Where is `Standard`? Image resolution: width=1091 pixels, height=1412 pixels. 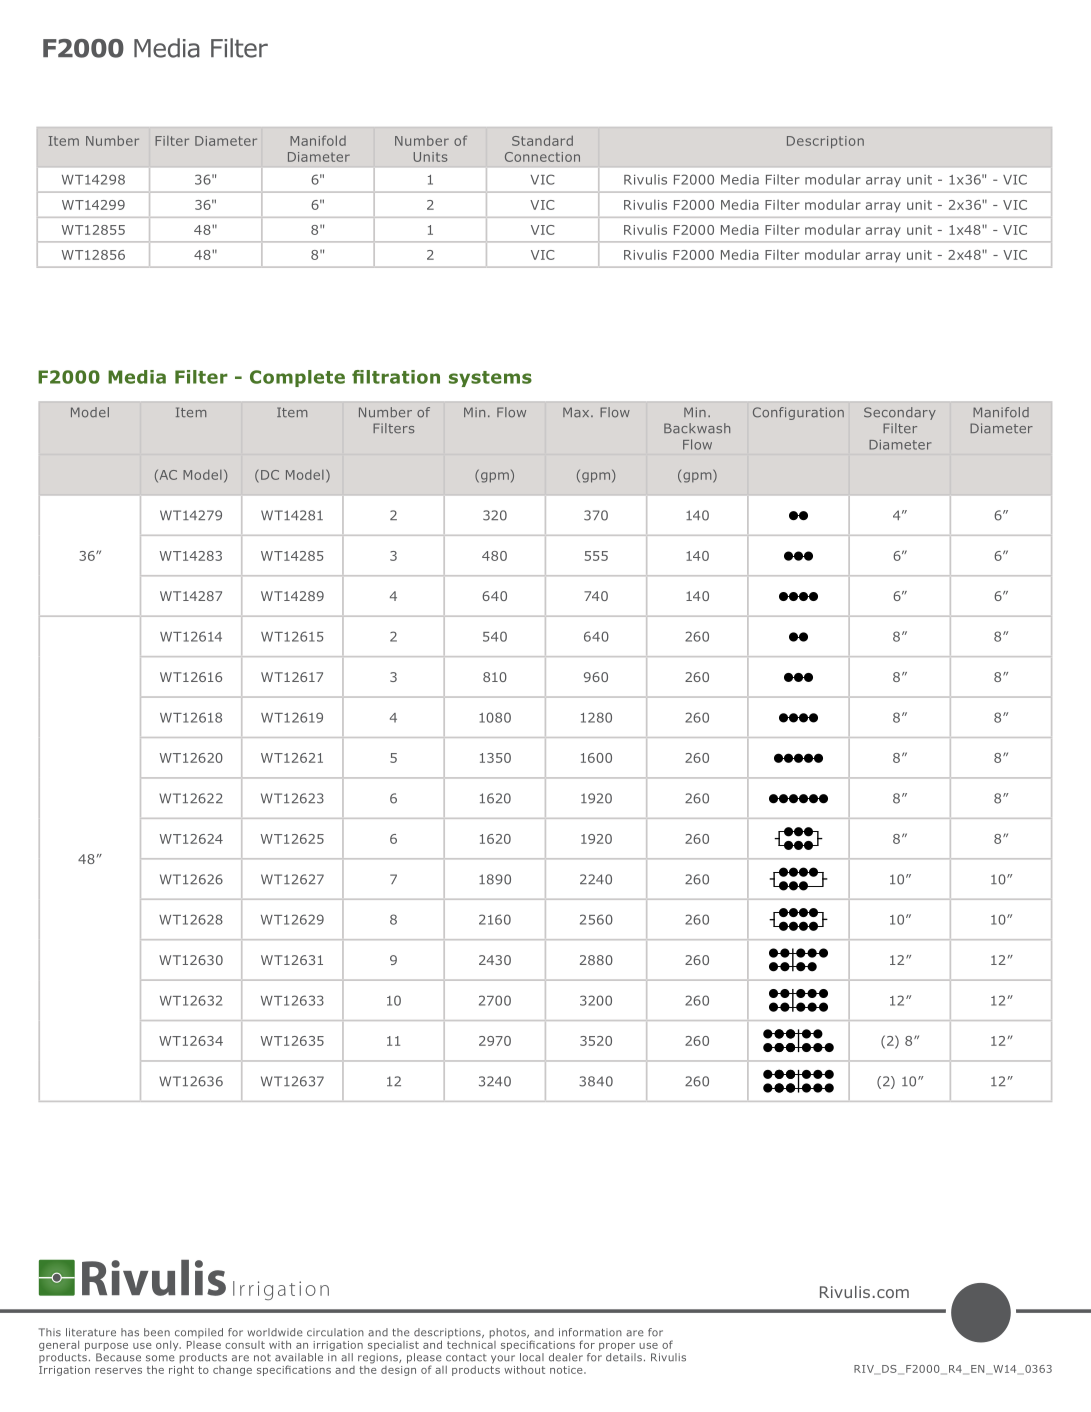
Standard is located at coordinates (542, 140).
